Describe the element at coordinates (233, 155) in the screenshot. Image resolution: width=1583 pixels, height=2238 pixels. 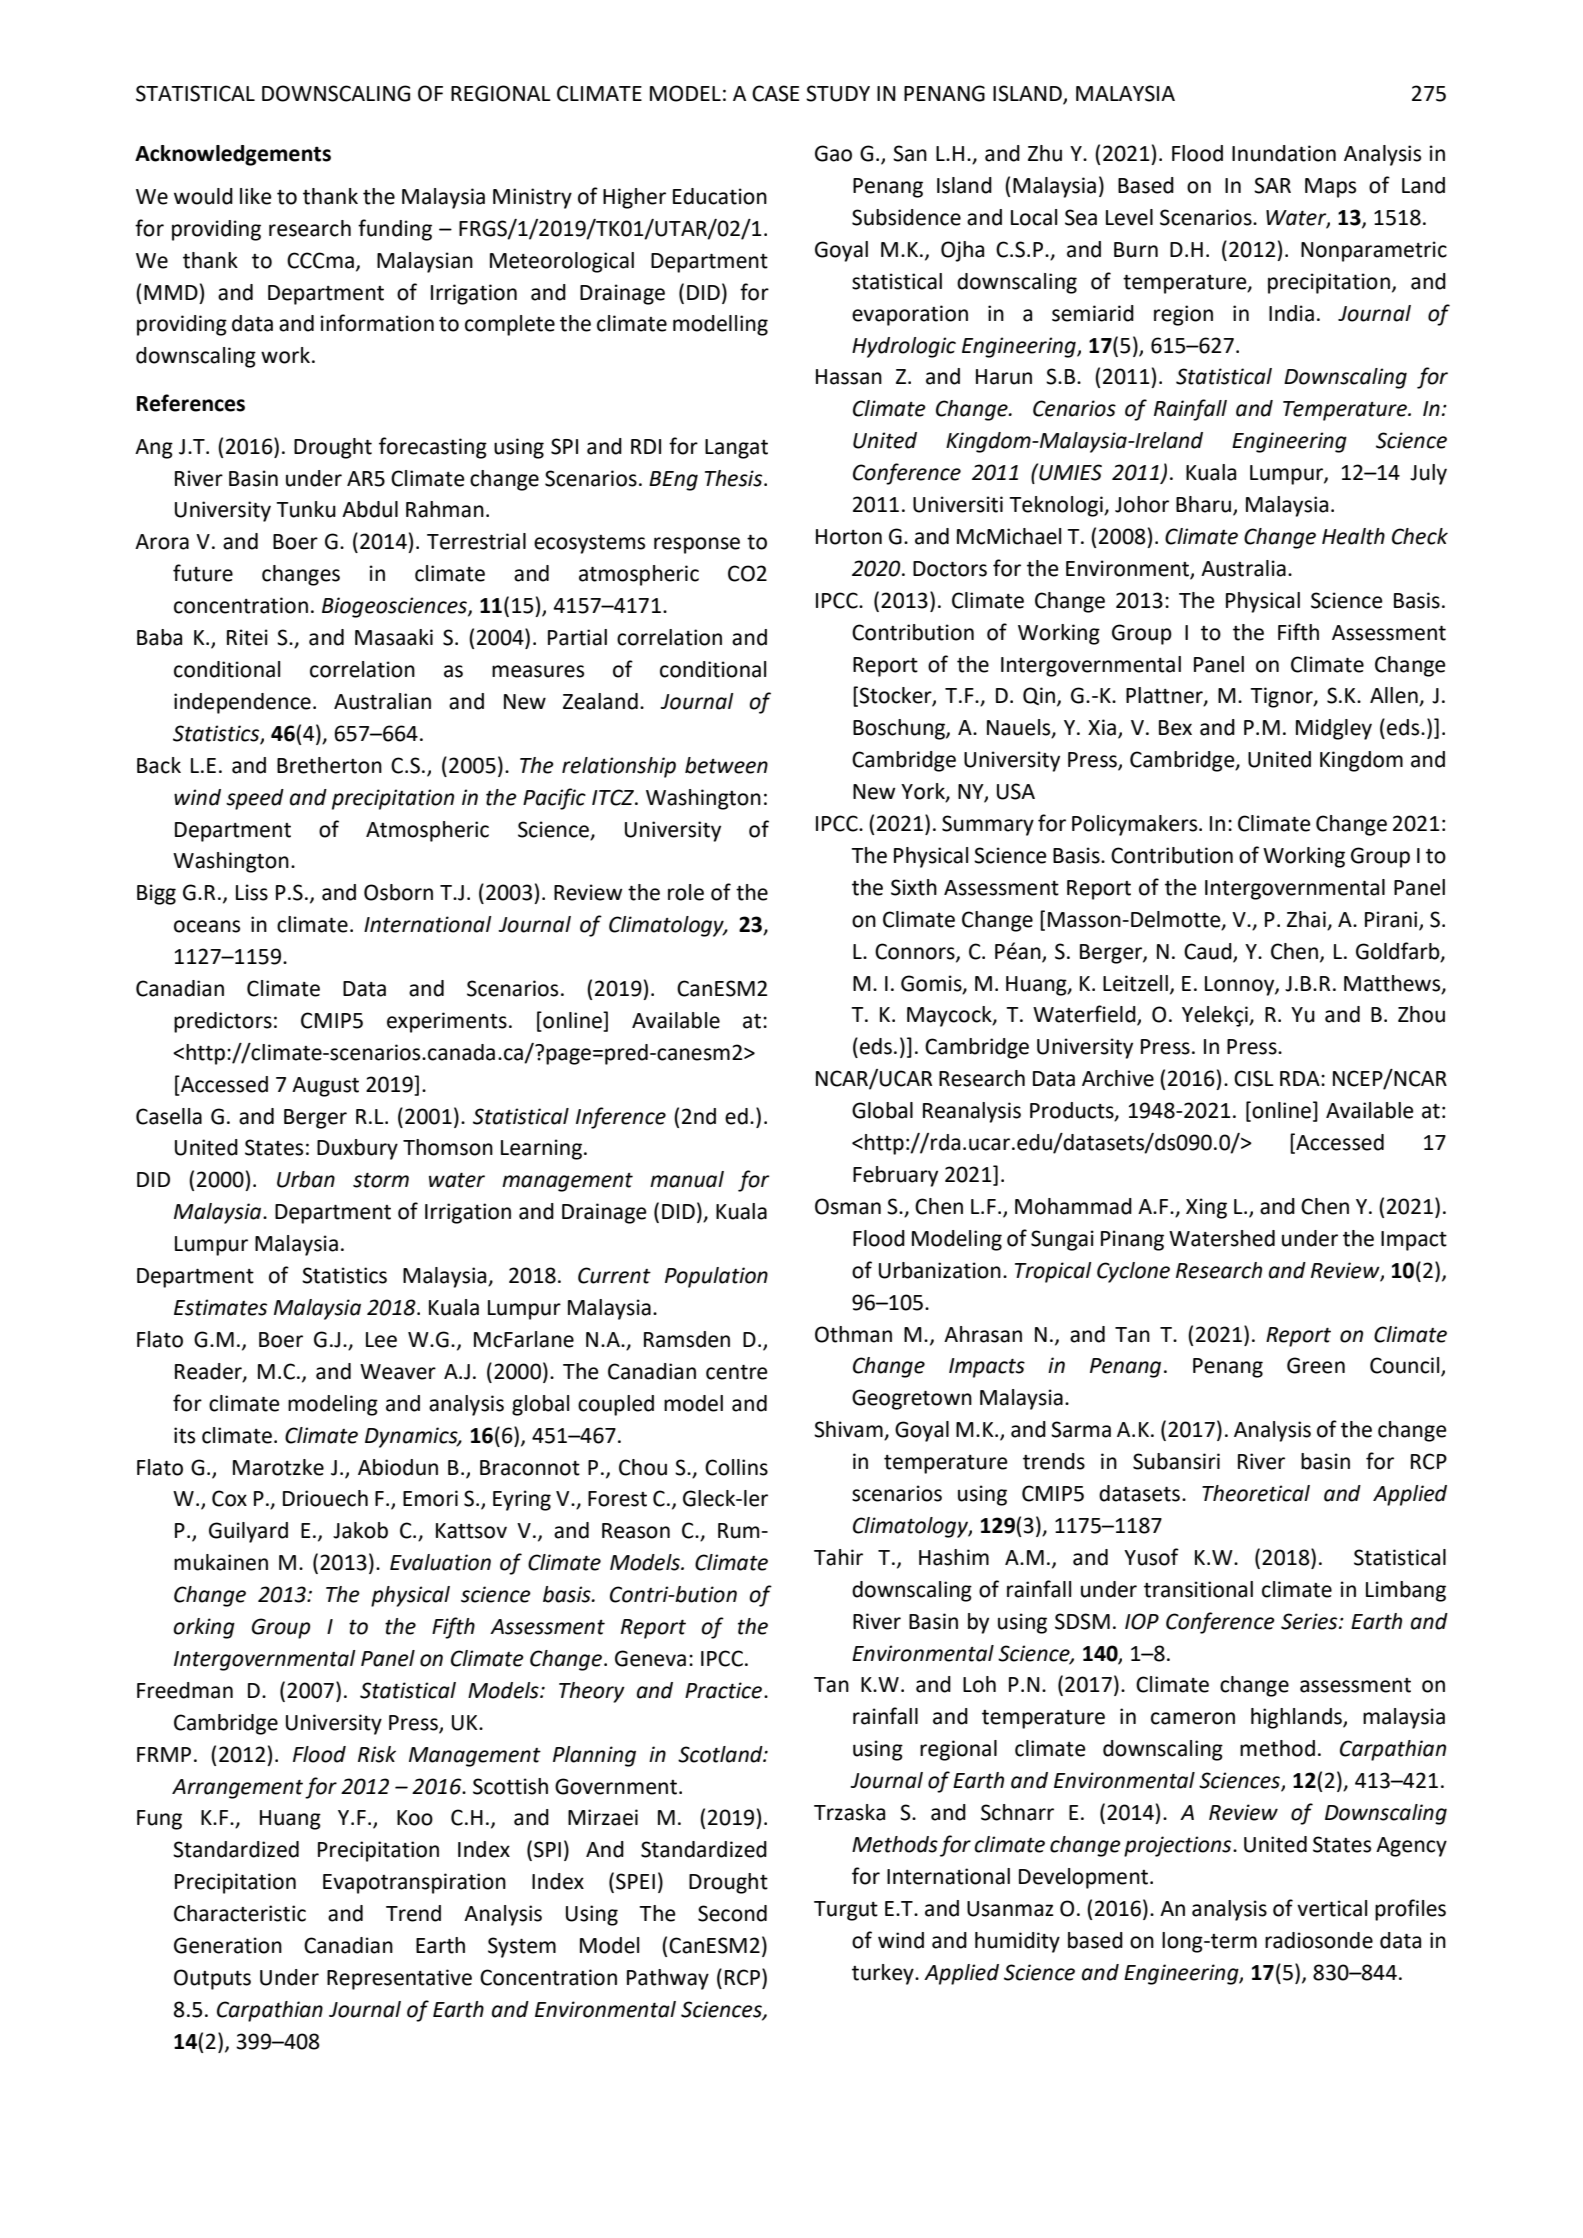
I see `Acknowledgements` at that location.
